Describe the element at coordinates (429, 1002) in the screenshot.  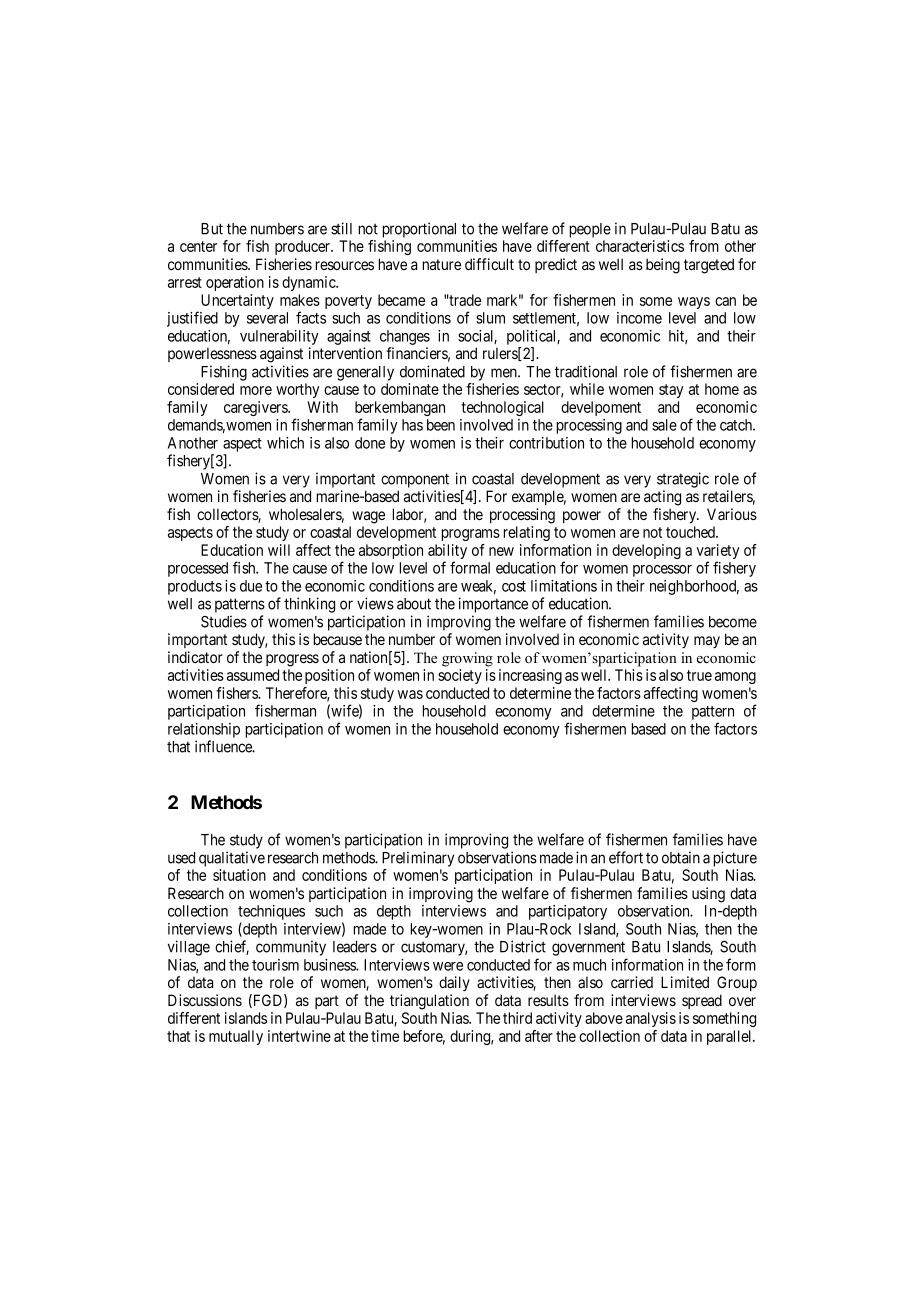
I see `triangulation` at that location.
